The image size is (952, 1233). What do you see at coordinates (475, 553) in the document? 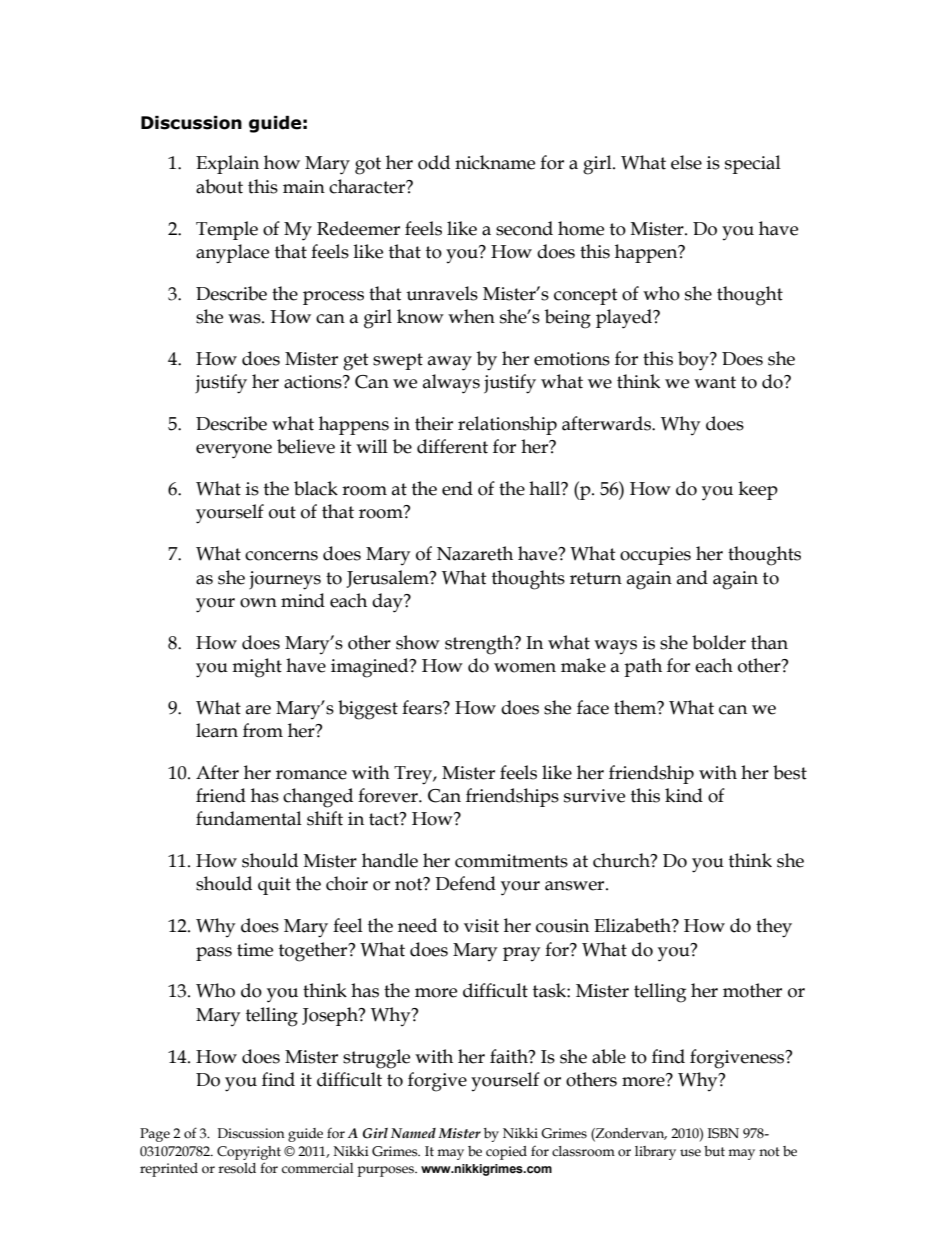
I see `Nazareth` at bounding box center [475, 553].
